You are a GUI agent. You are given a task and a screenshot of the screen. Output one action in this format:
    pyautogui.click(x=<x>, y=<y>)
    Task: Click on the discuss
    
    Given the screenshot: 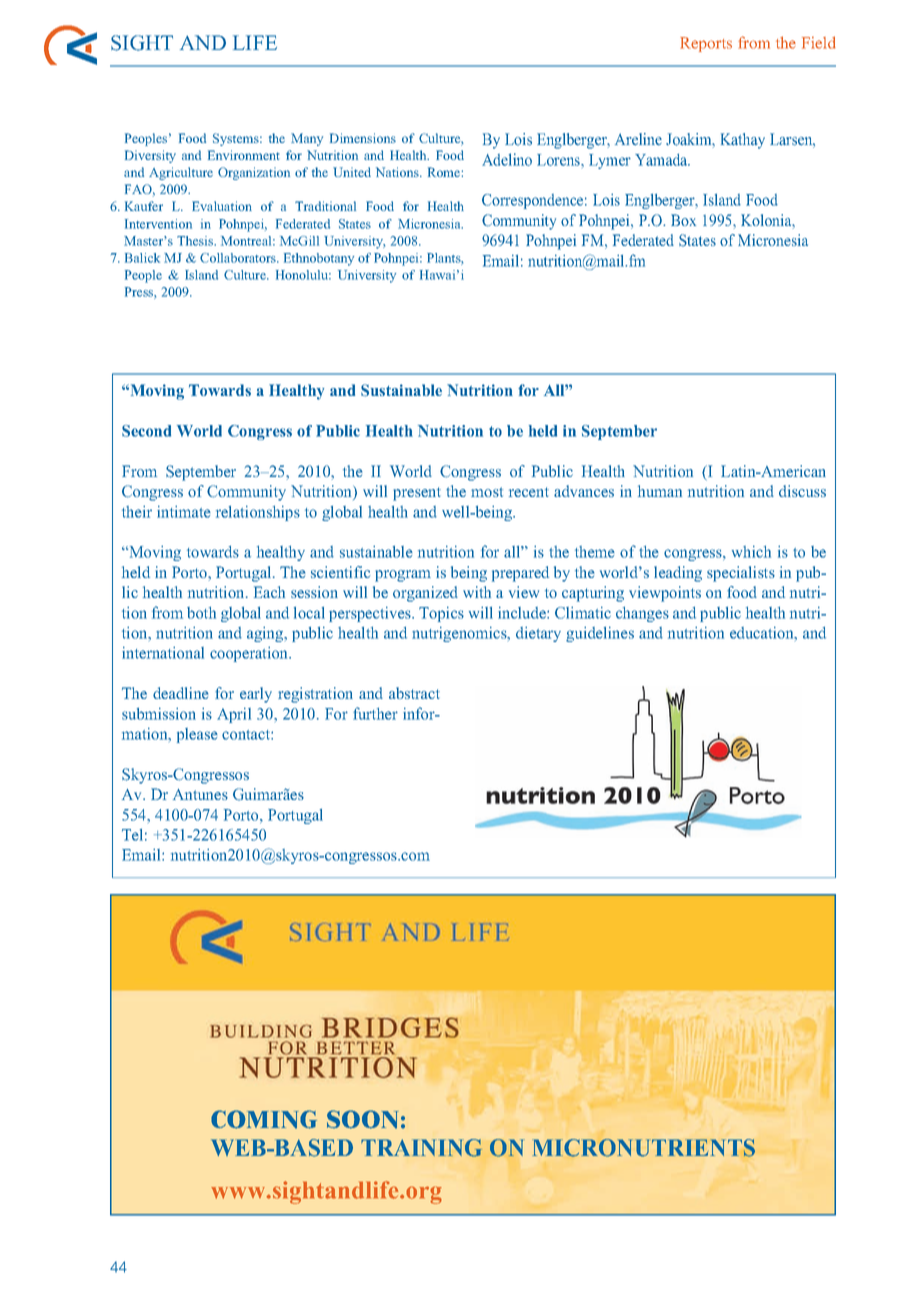 What is the action you would take?
    pyautogui.click(x=802, y=491)
